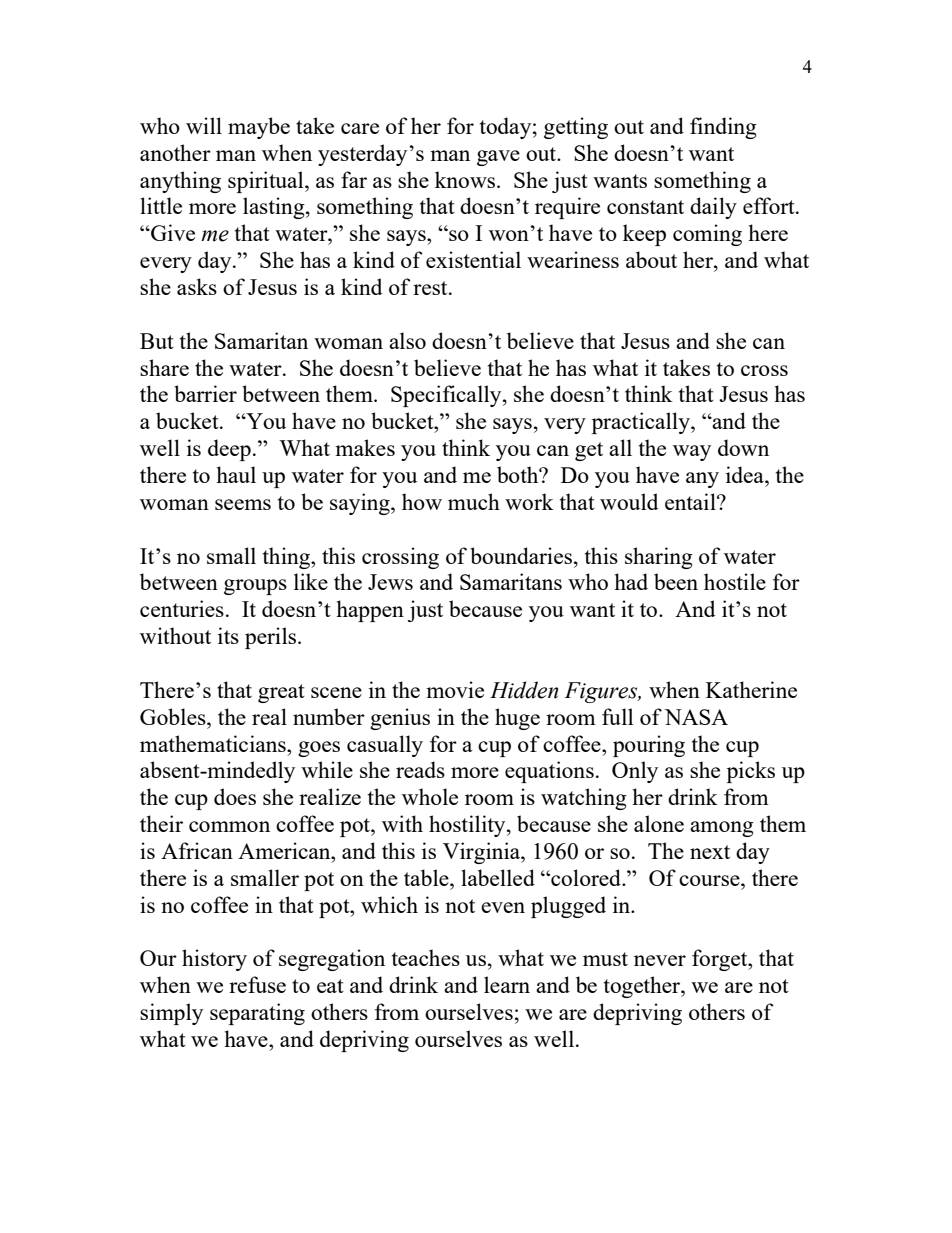 This screenshot has height=1233, width=952. Describe the element at coordinates (259, 128) in the screenshot. I see `maybe` at that location.
